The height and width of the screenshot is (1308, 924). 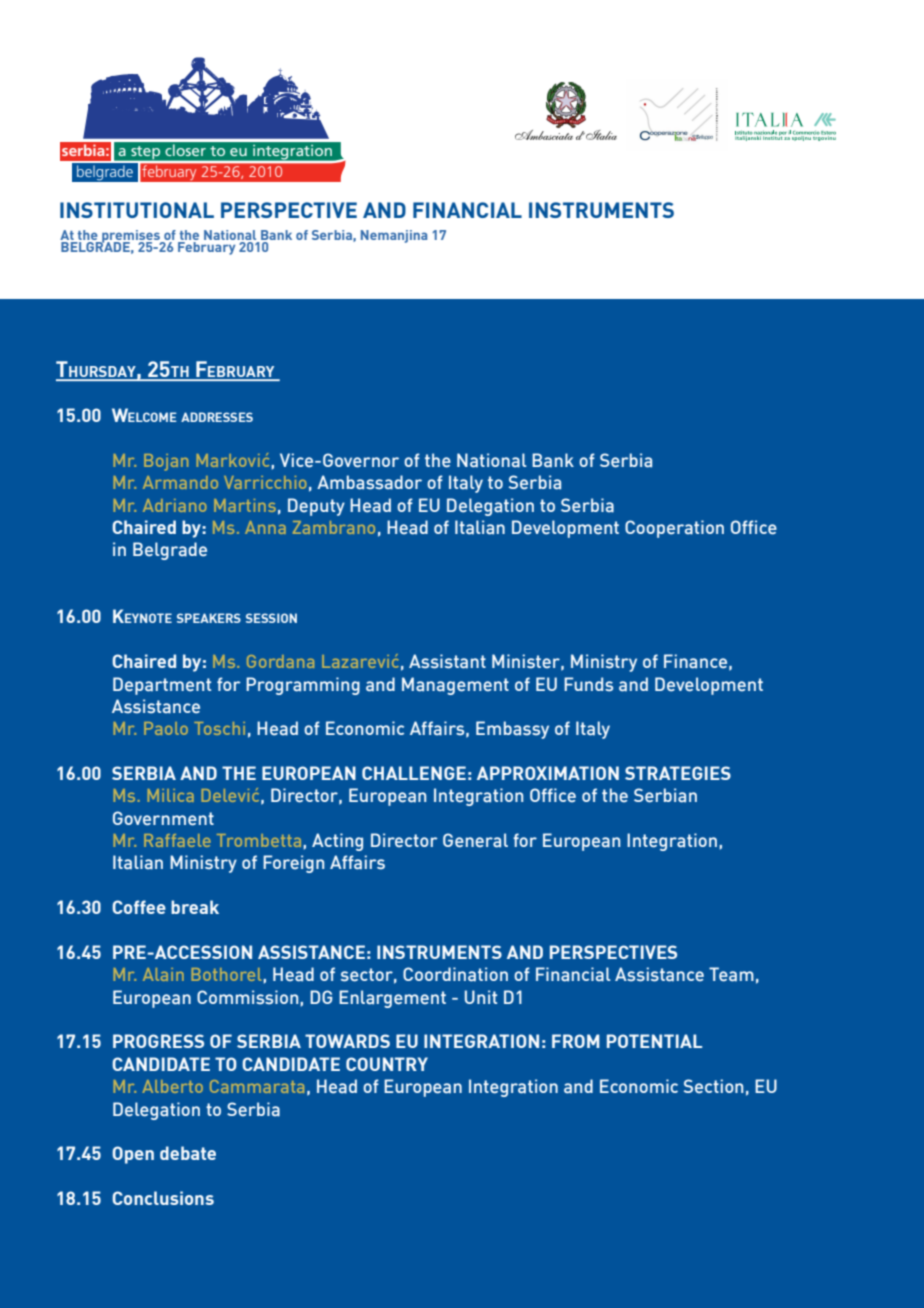 What do you see at coordinates (455, 974) in the screenshot?
I see `Coordination` at bounding box center [455, 974].
